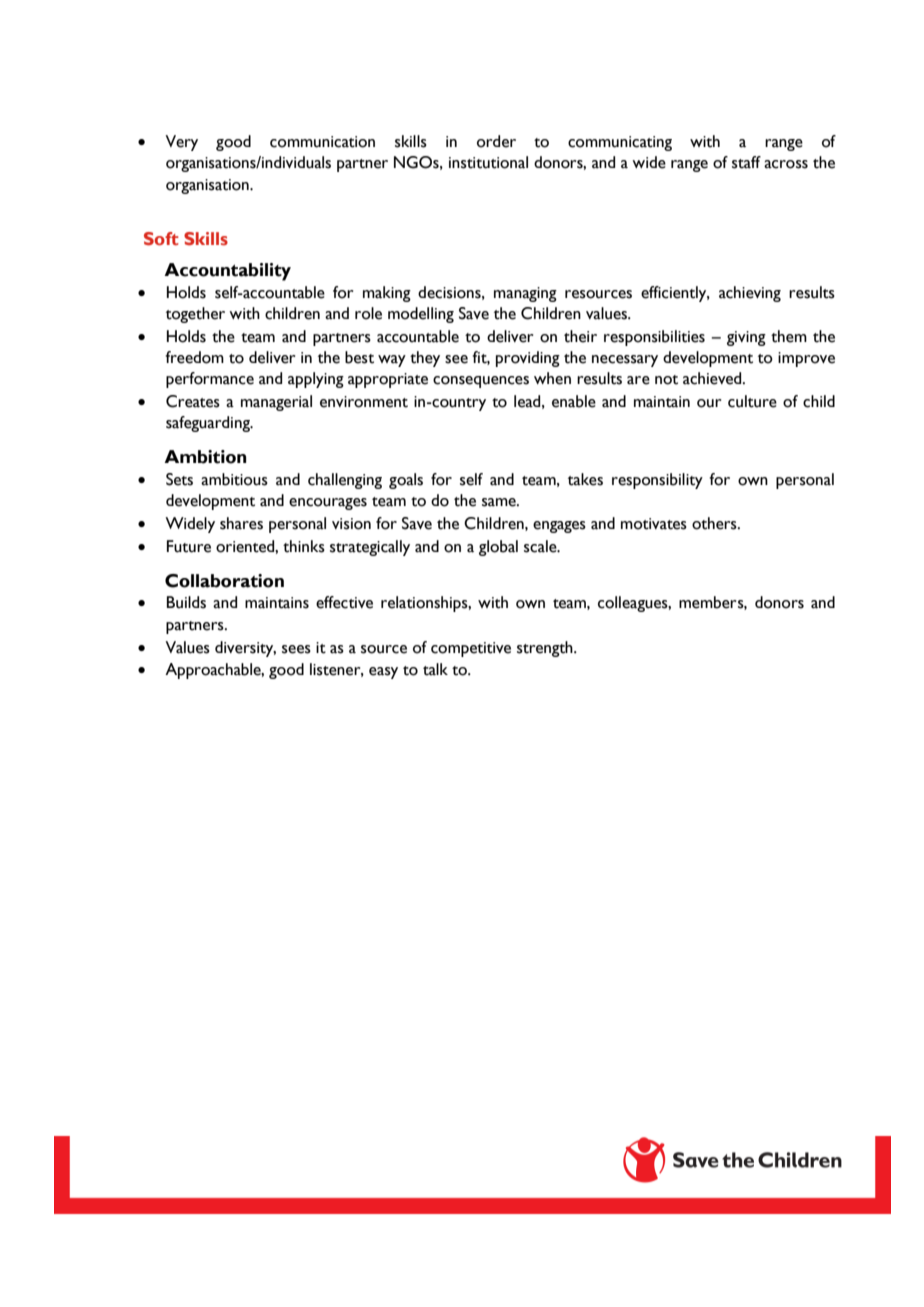  What do you see at coordinates (546, 649) in the page?
I see `strength` at bounding box center [546, 649].
